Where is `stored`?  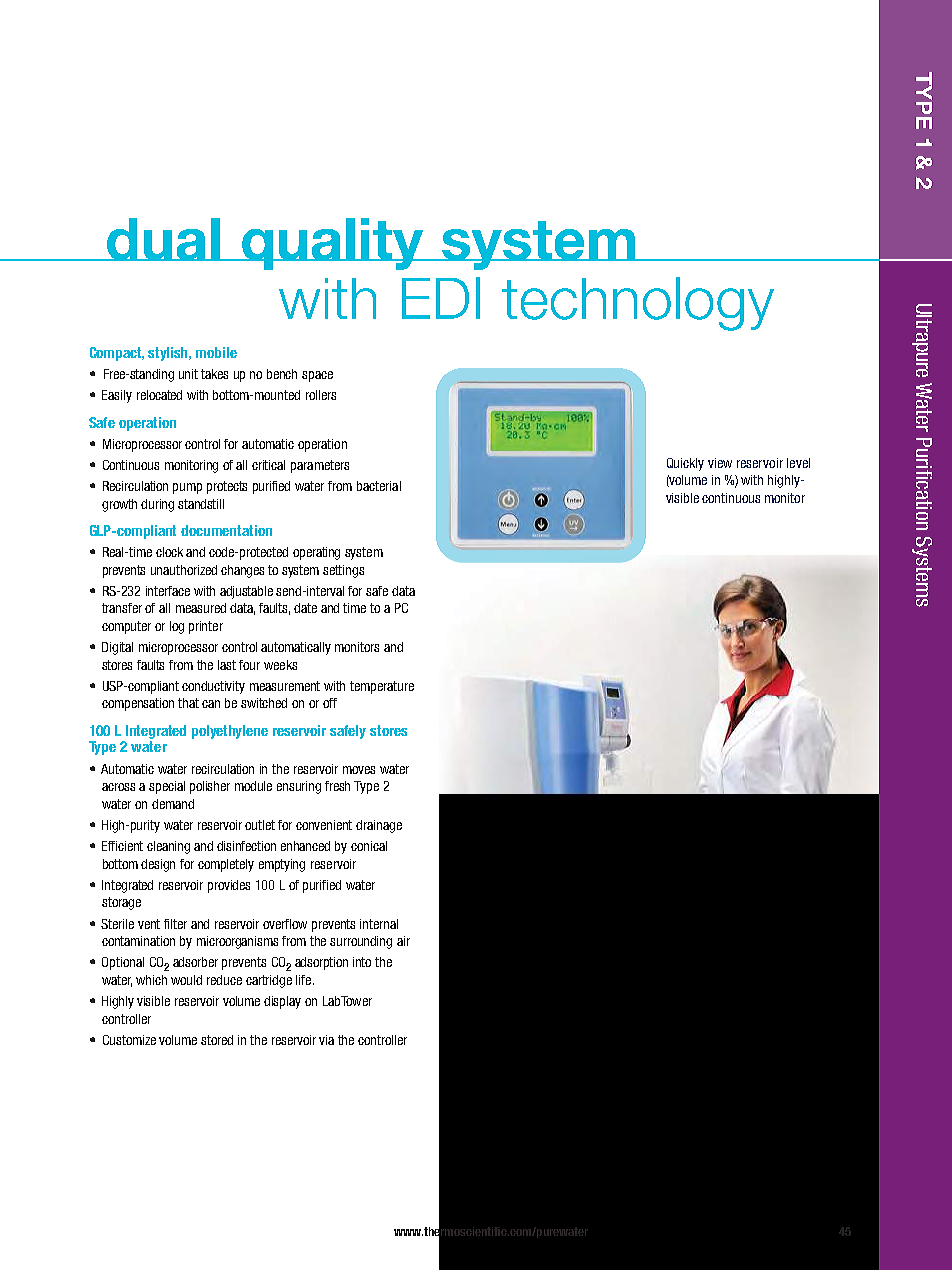 stored is located at coordinates (217, 1040).
